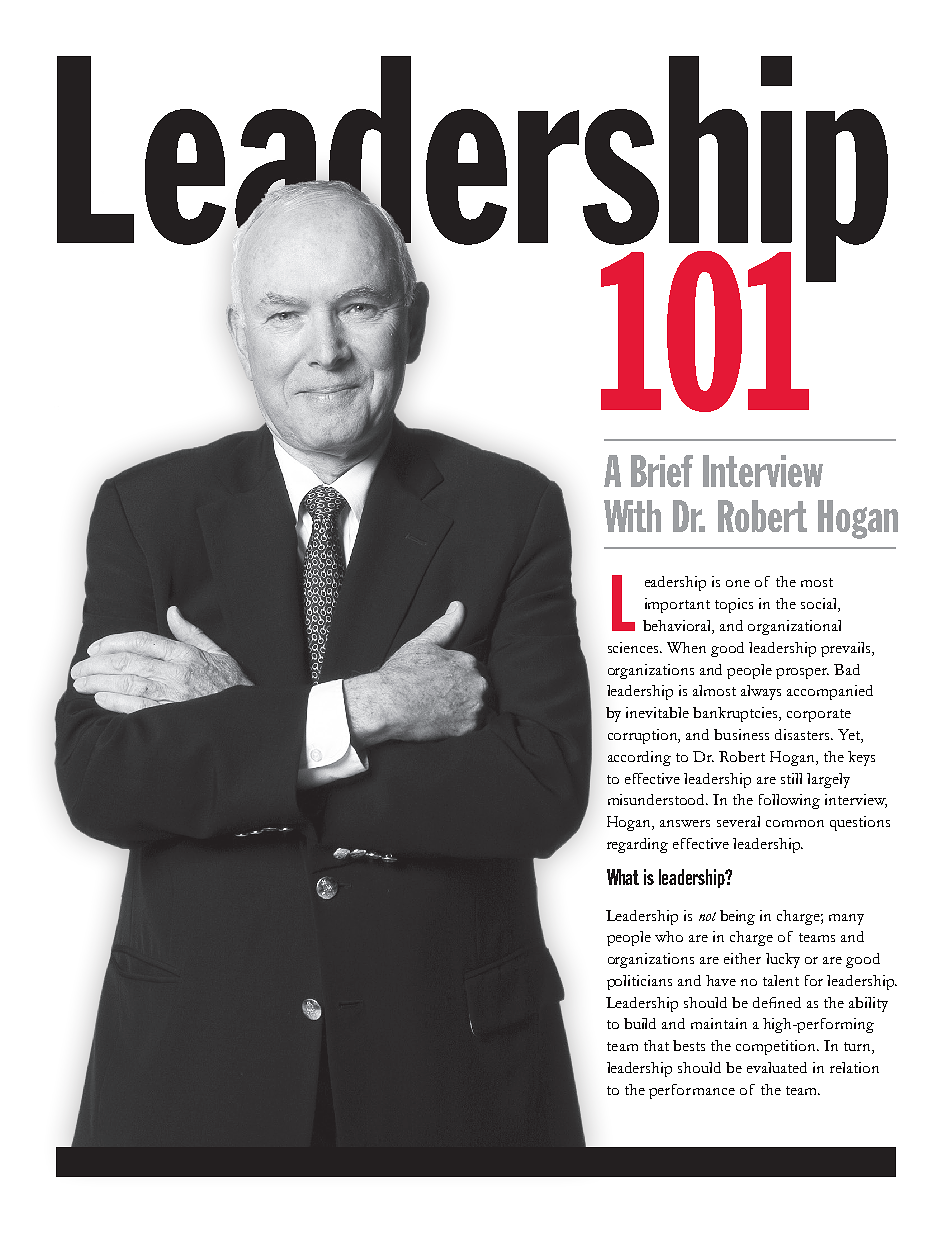  What do you see at coordinates (662, 471) in the document?
I see `Brief` at bounding box center [662, 471].
